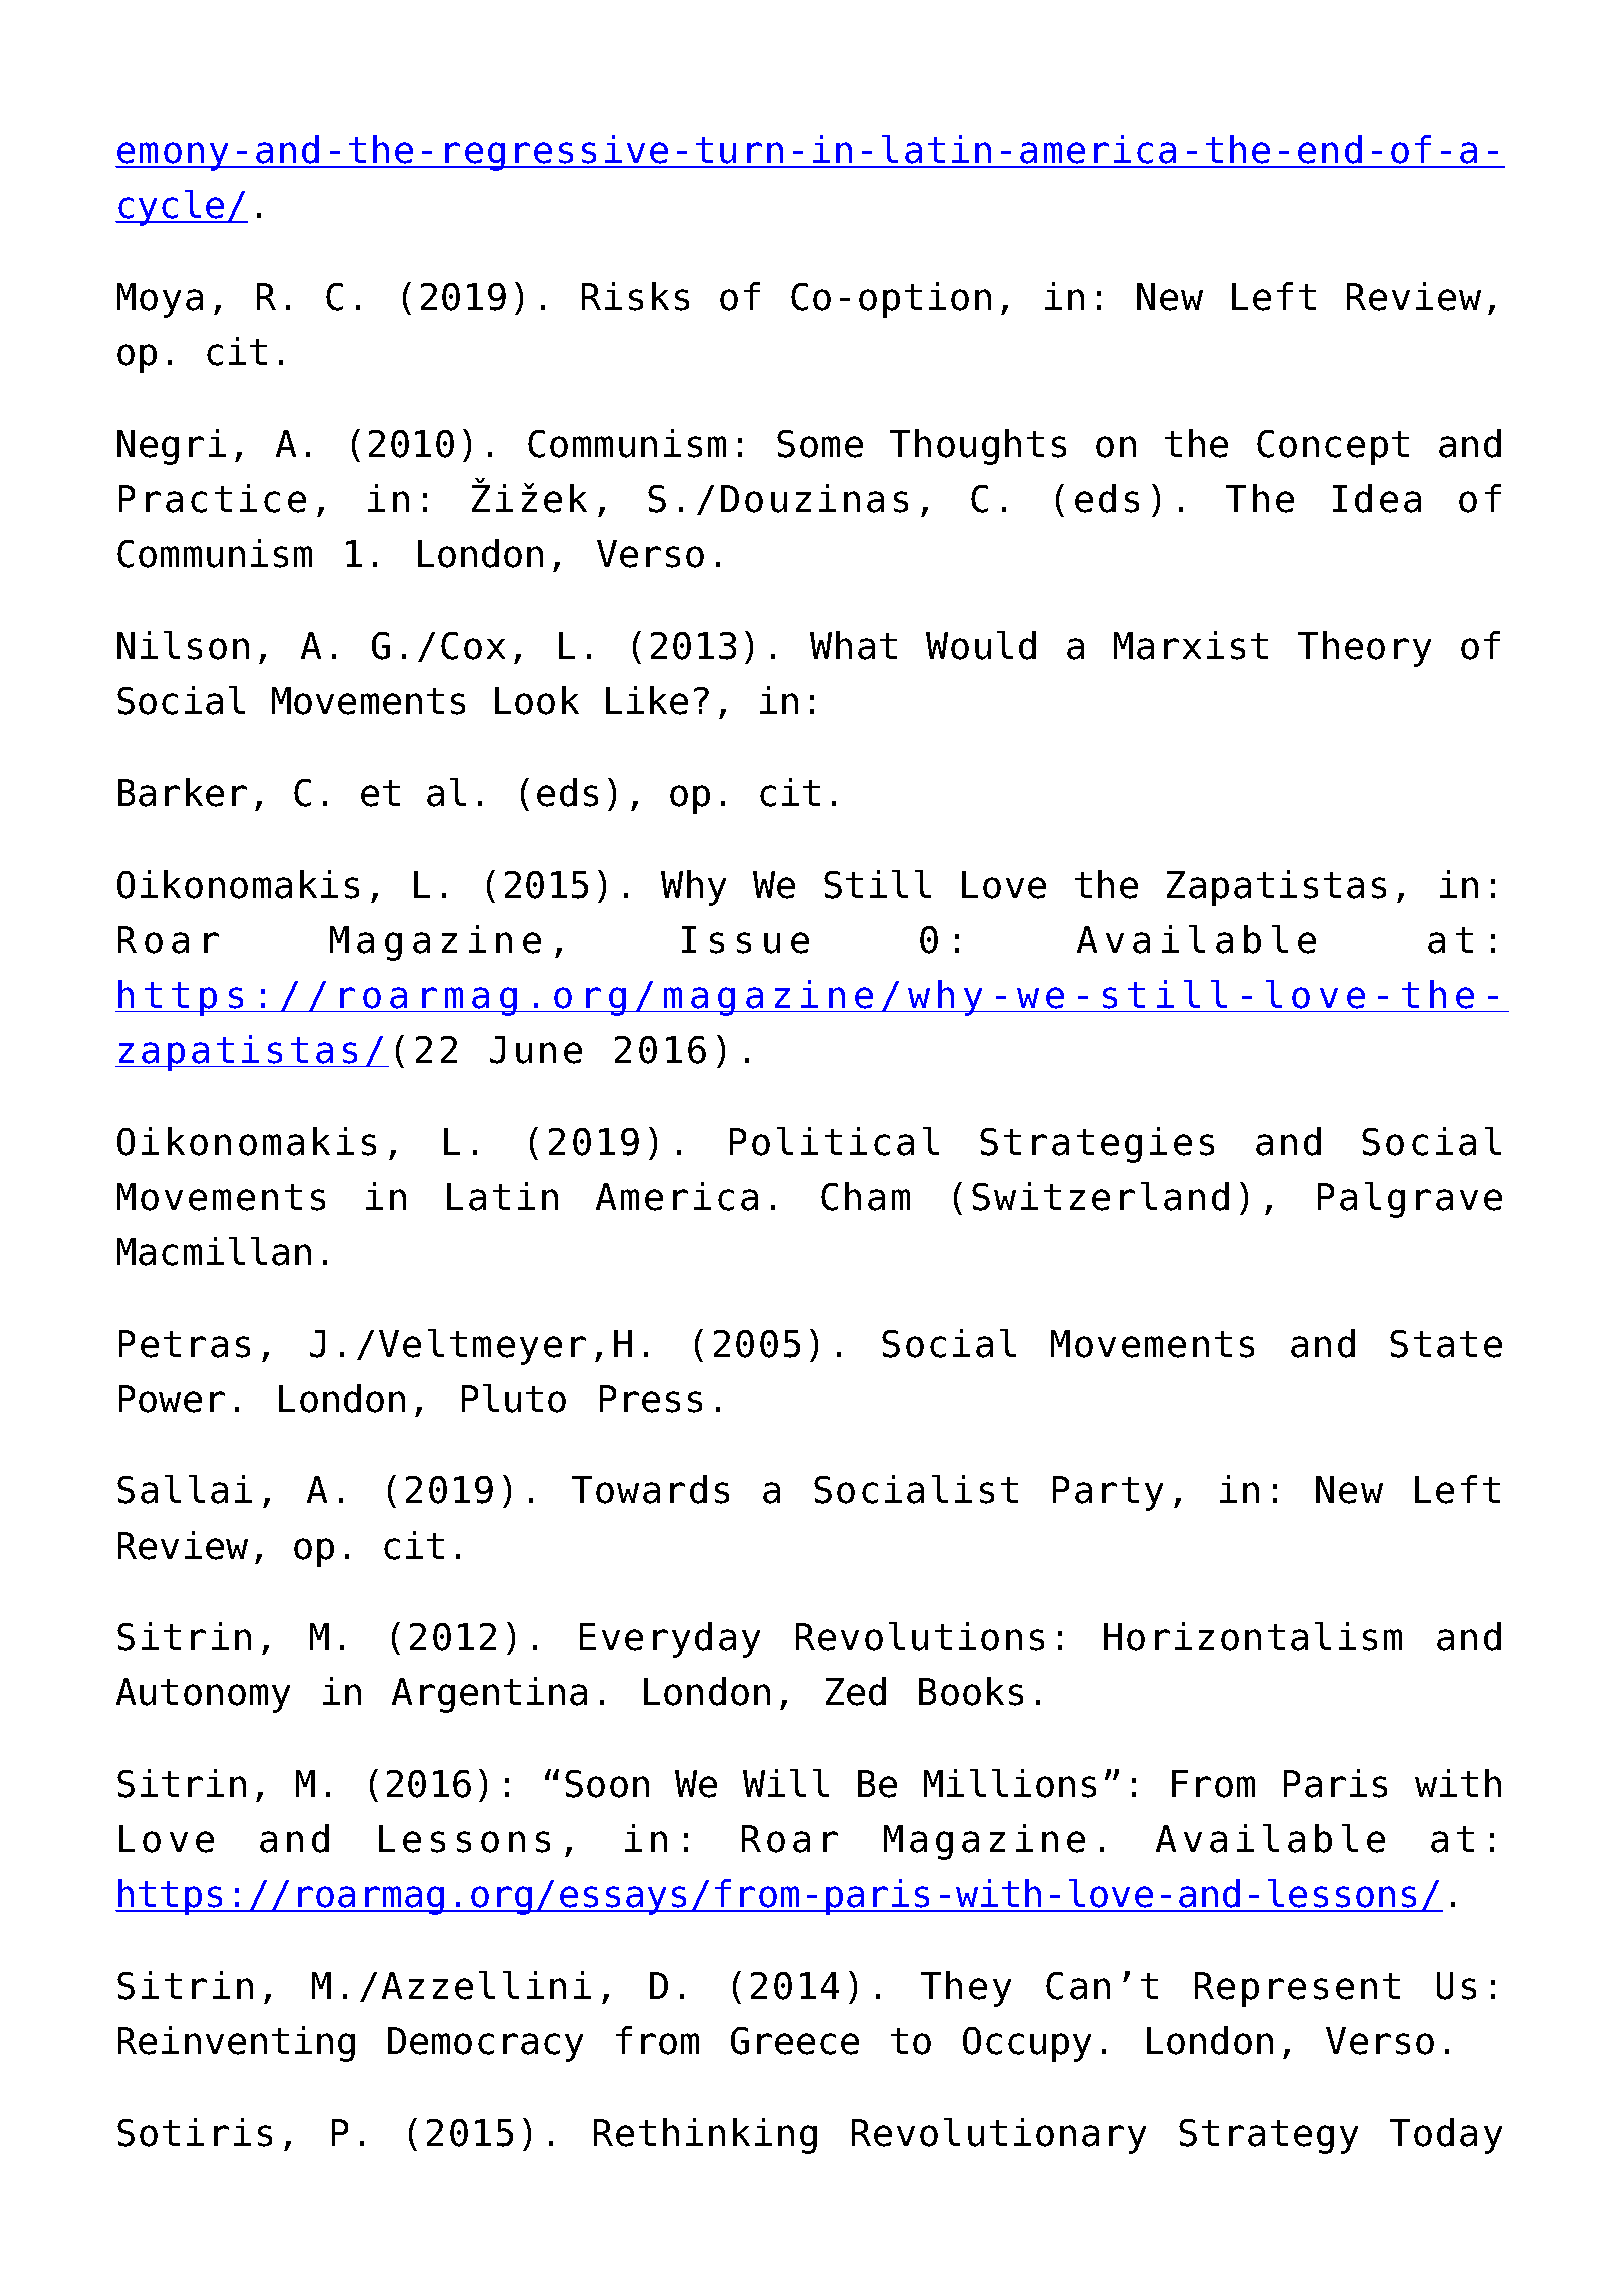  What do you see at coordinates (1410, 1200) in the screenshot?
I see `Palgrave` at bounding box center [1410, 1200].
